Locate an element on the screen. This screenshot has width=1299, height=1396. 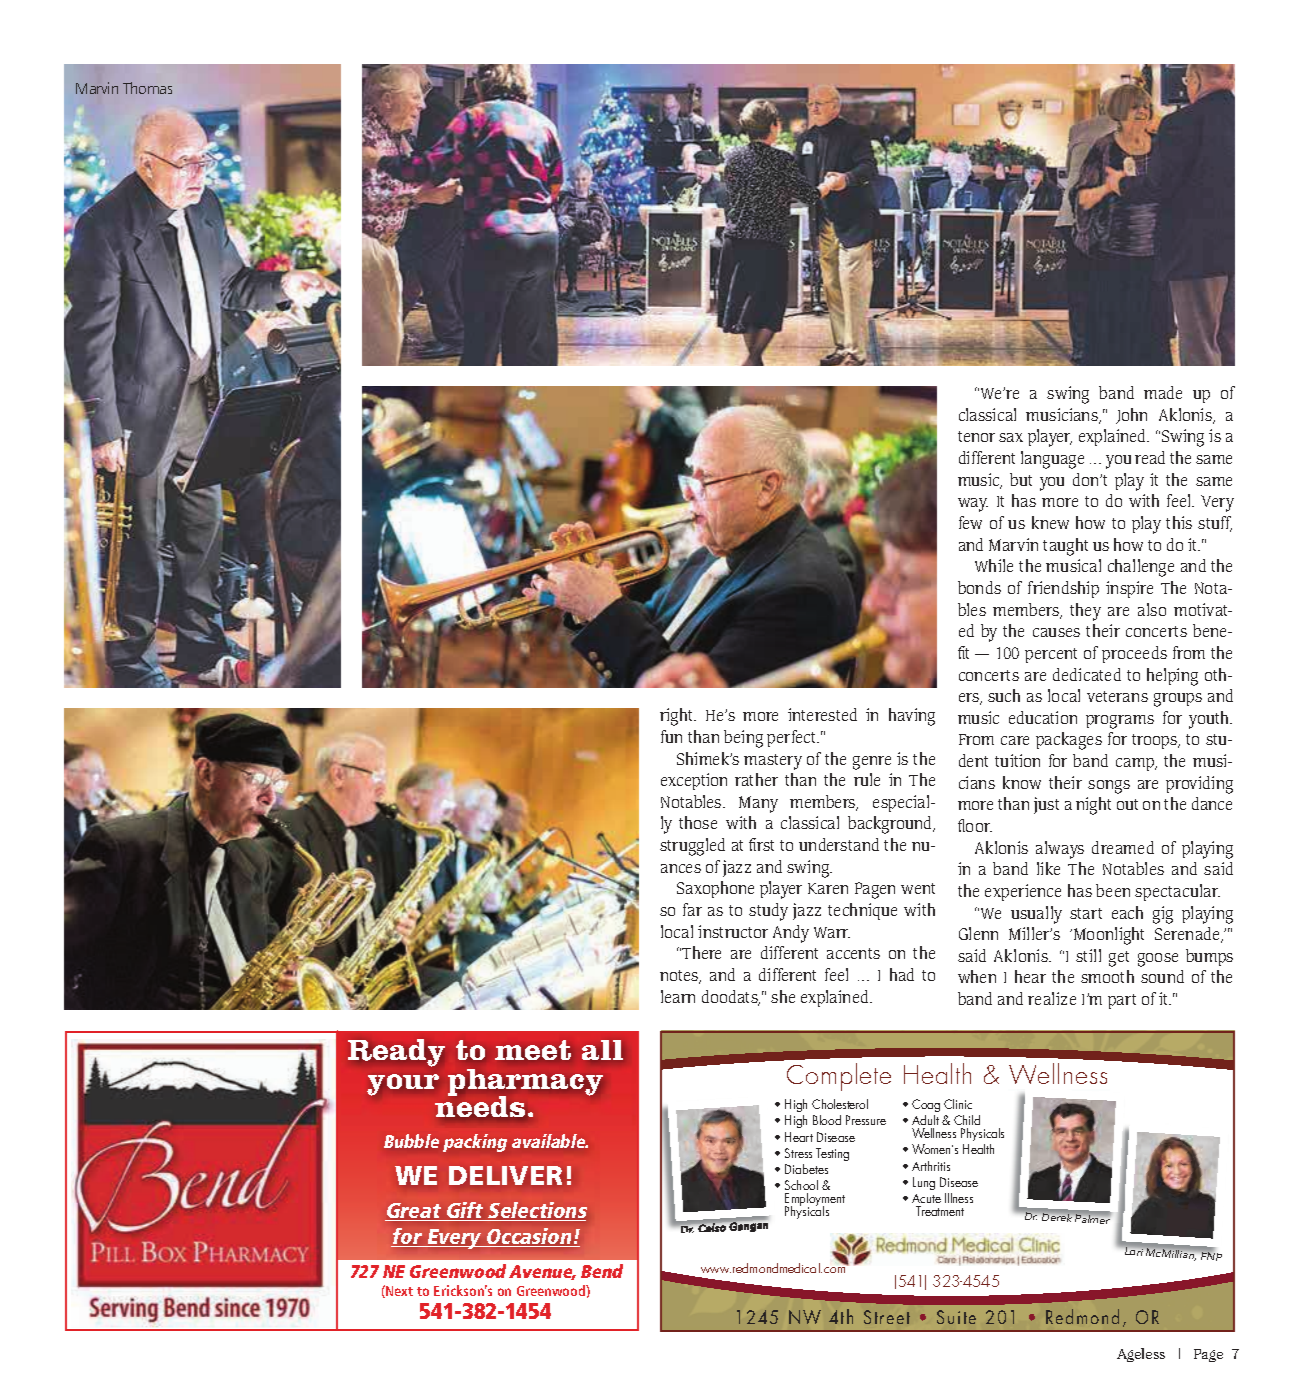
Ageless is located at coordinates (1141, 1355).
